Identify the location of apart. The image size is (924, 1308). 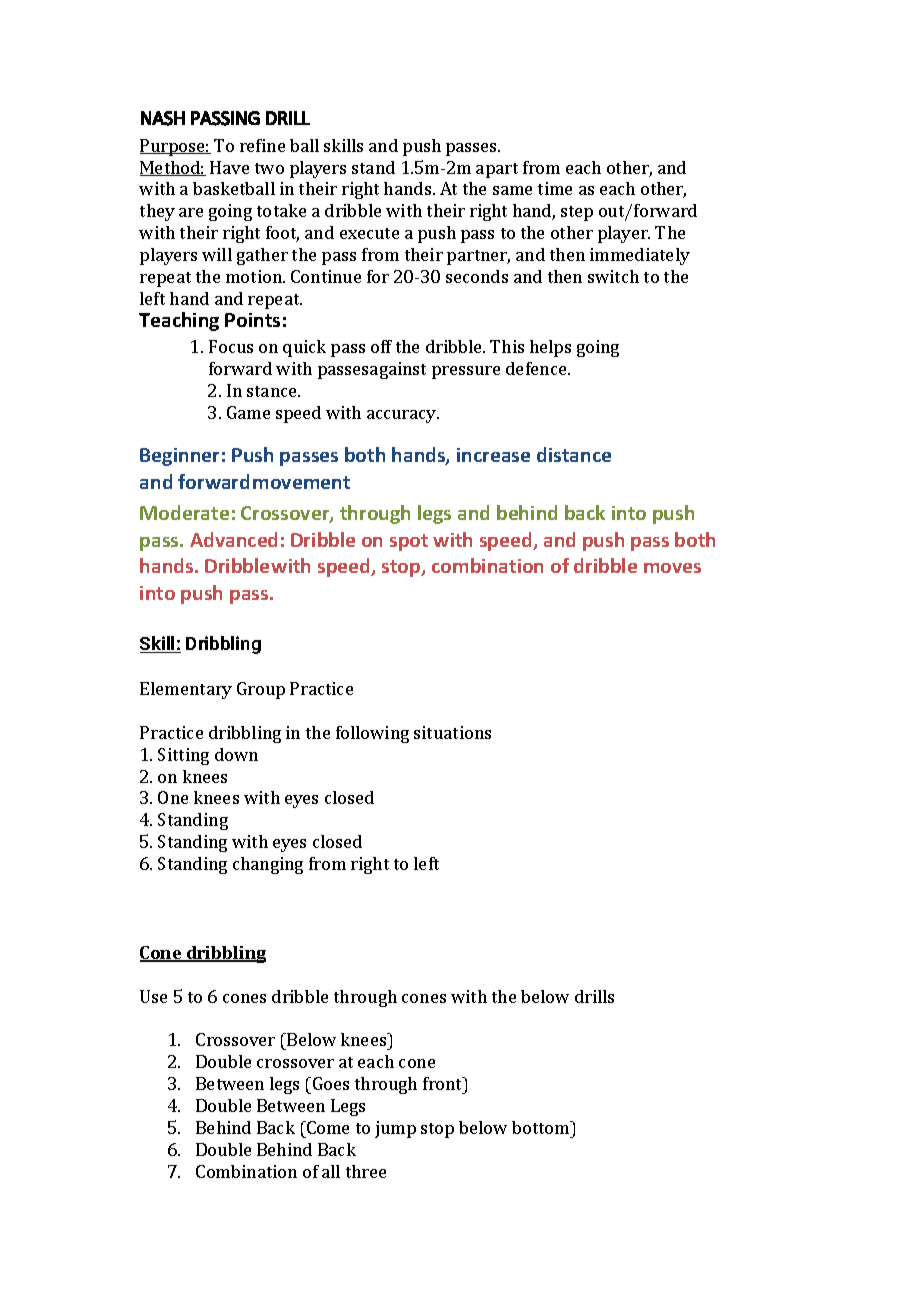
(497, 170).
